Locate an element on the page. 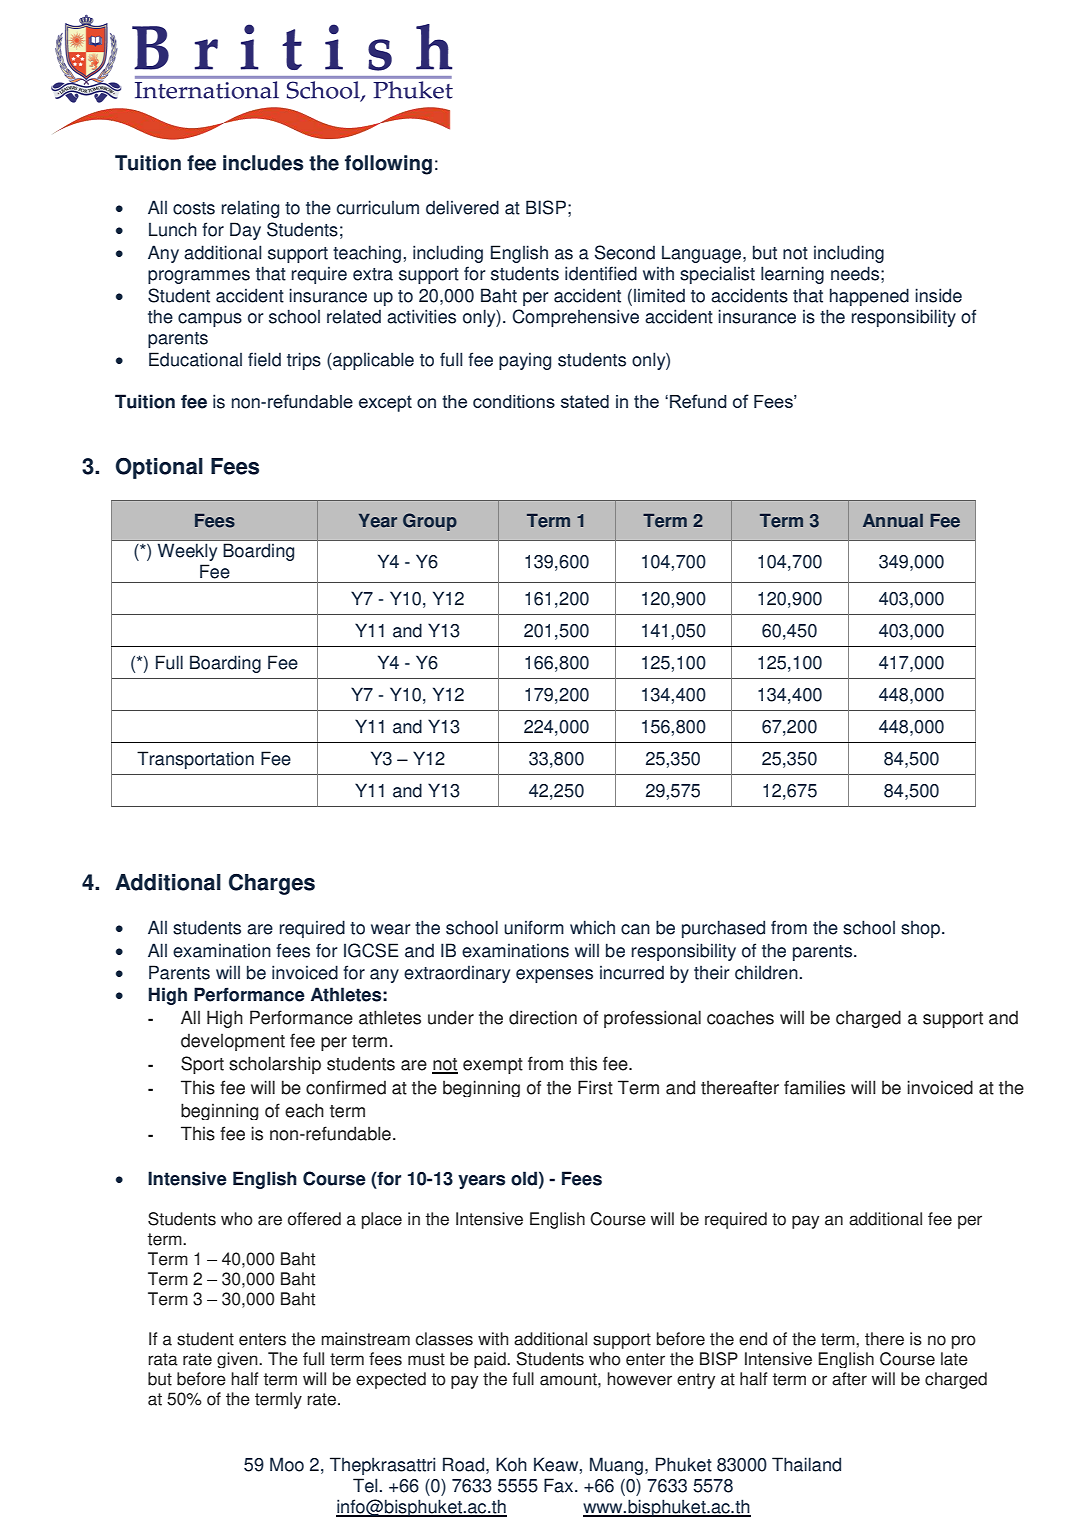 This document has width=1087, height=1537. development is located at coordinates (233, 1042).
